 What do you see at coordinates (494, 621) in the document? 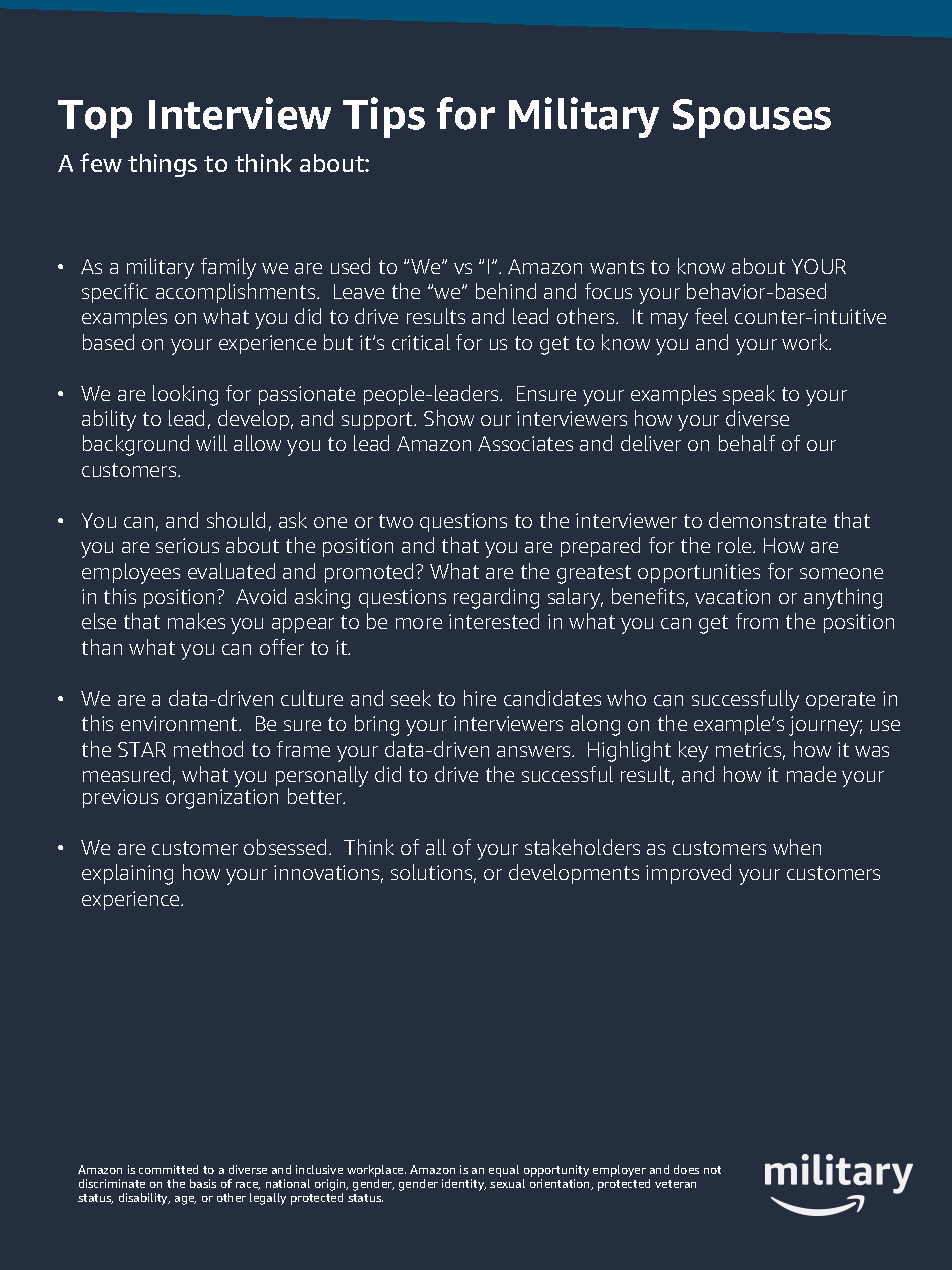
I see `interested` at bounding box center [494, 621].
